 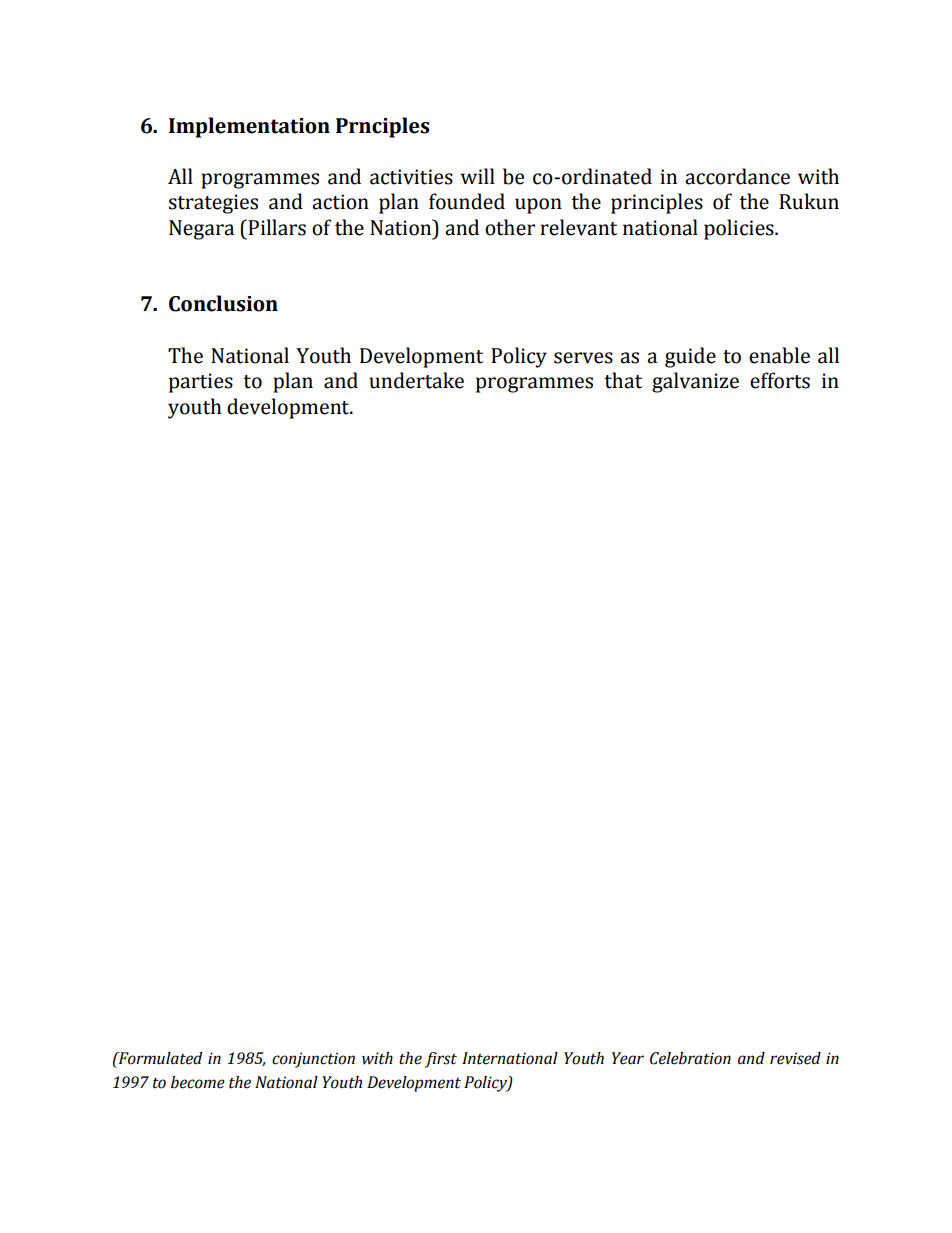 What do you see at coordinates (249, 127) in the document?
I see `Implementation` at bounding box center [249, 127].
